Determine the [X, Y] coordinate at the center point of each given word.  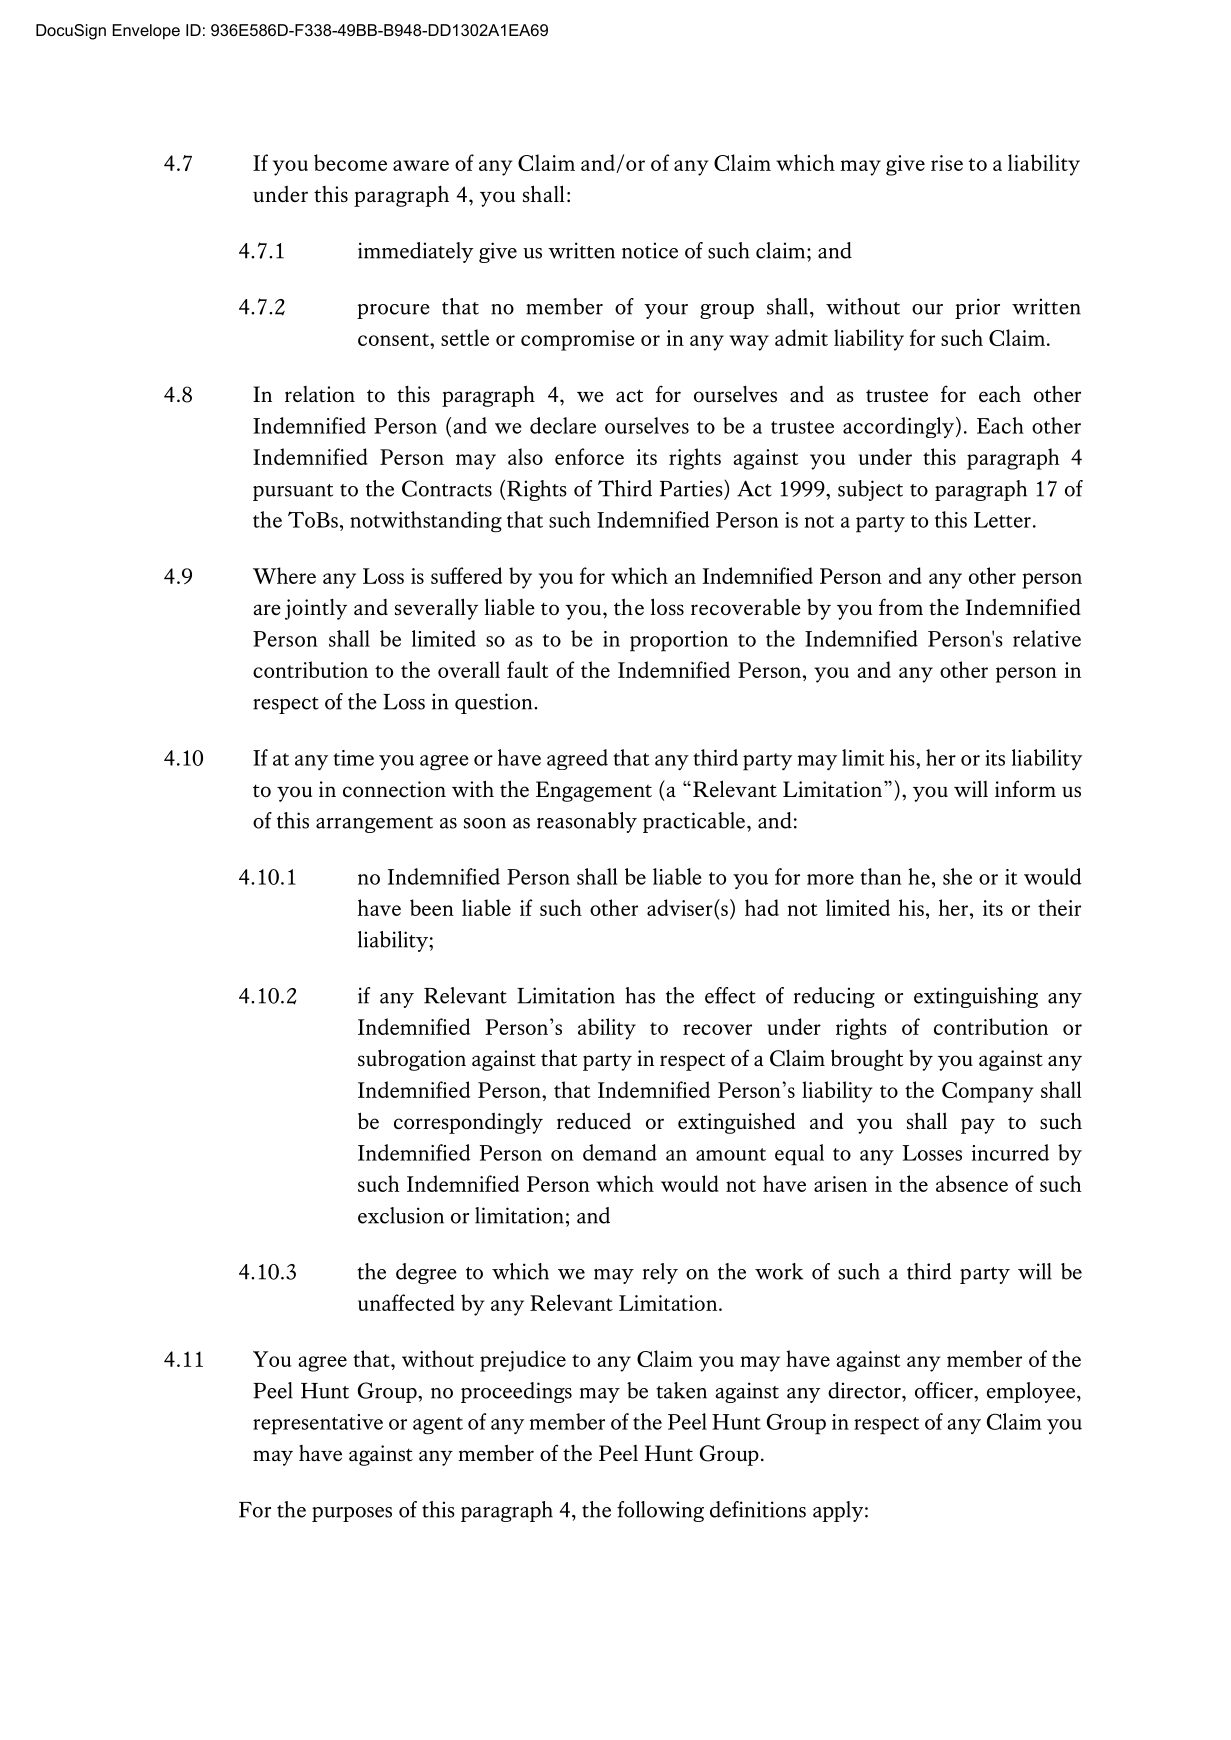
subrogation [412, 1060]
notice [650, 250]
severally [436, 609]
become [350, 162]
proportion [679, 641]
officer [945, 1390]
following [660, 1511]
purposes [352, 1514]
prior [977, 308]
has [640, 995]
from [901, 606]
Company [987, 1092]
